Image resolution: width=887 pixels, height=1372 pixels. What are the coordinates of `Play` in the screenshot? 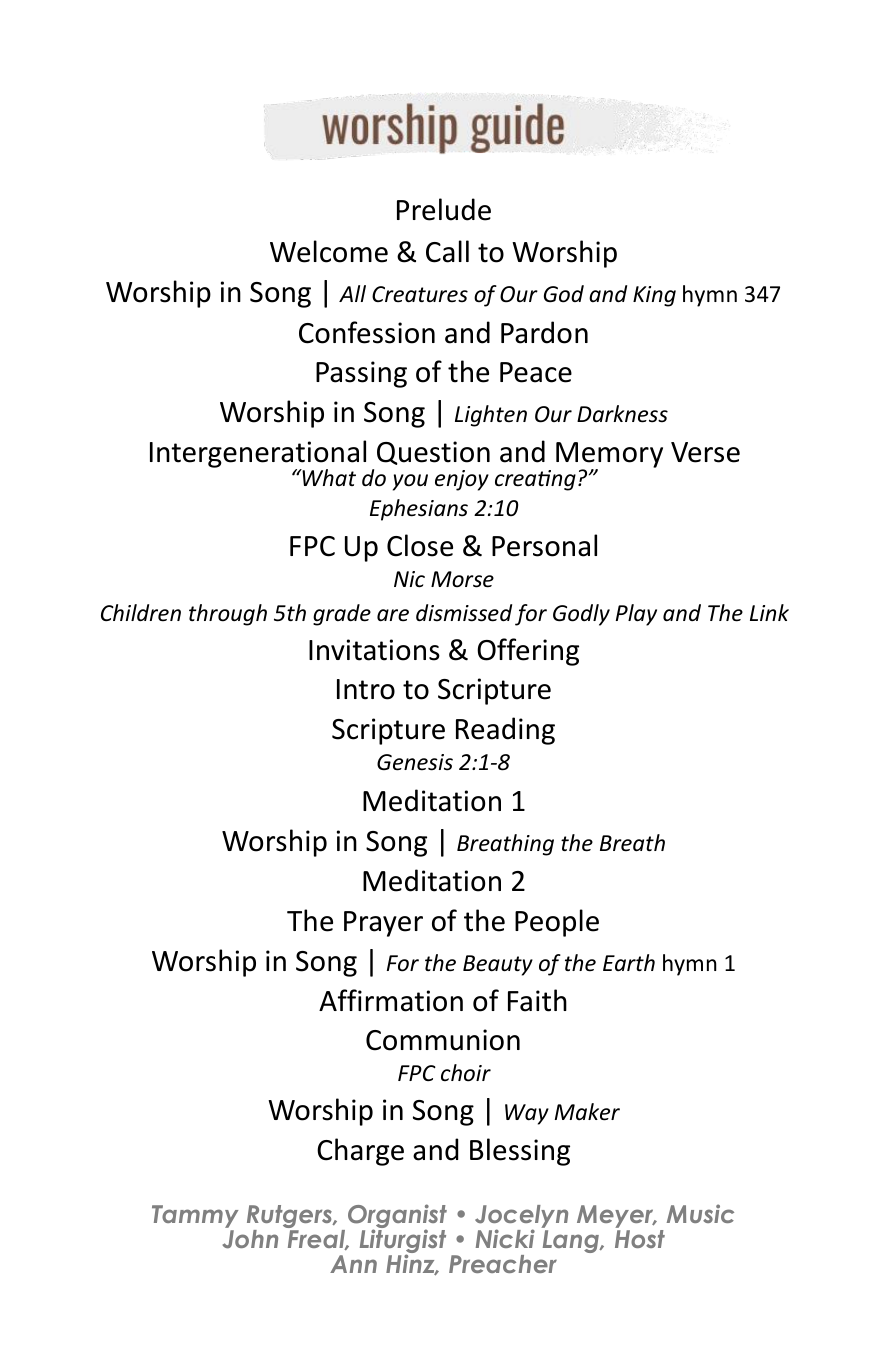 It's located at (636, 615).
